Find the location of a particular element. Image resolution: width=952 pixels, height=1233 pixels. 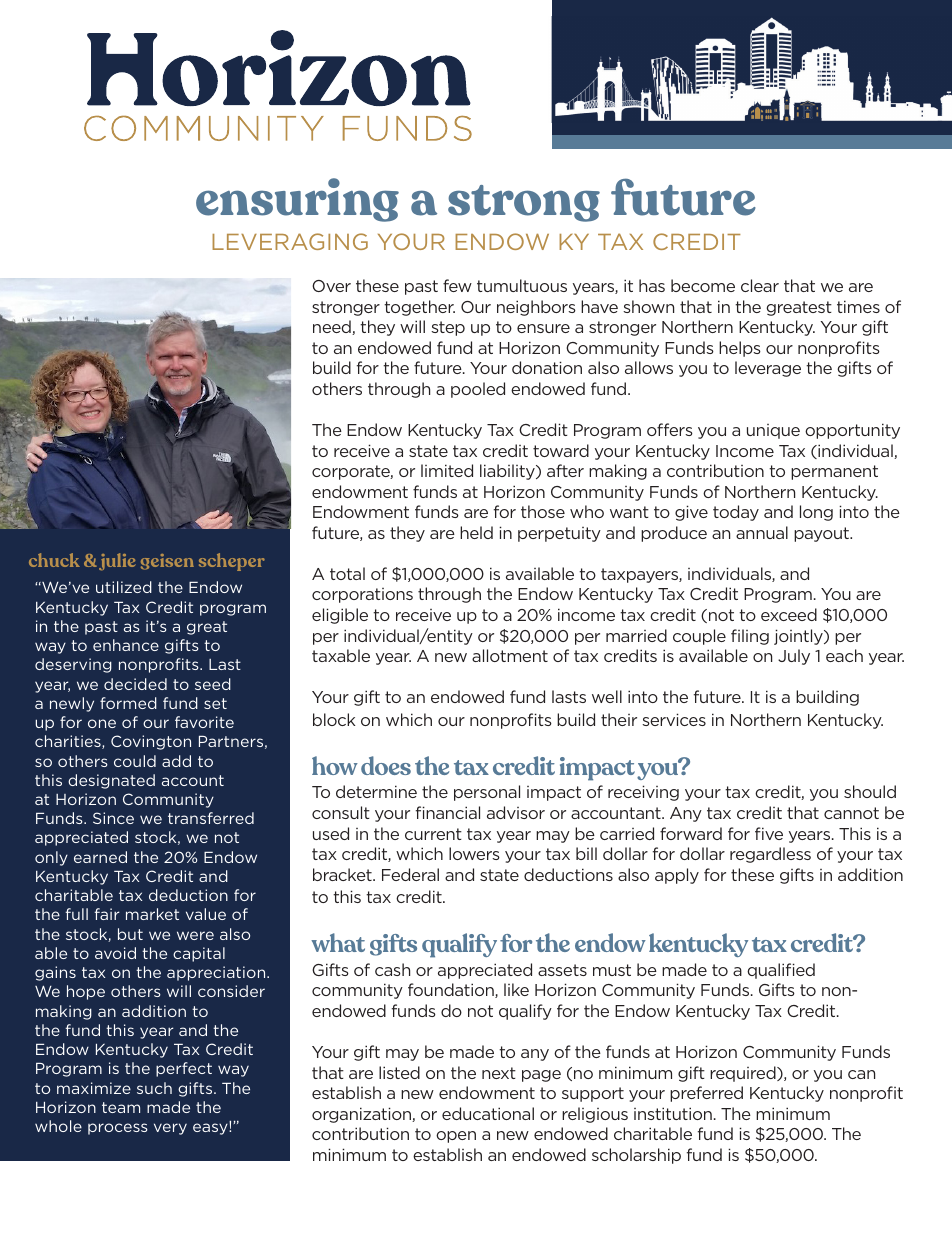

preferred is located at coordinates (706, 1094).
